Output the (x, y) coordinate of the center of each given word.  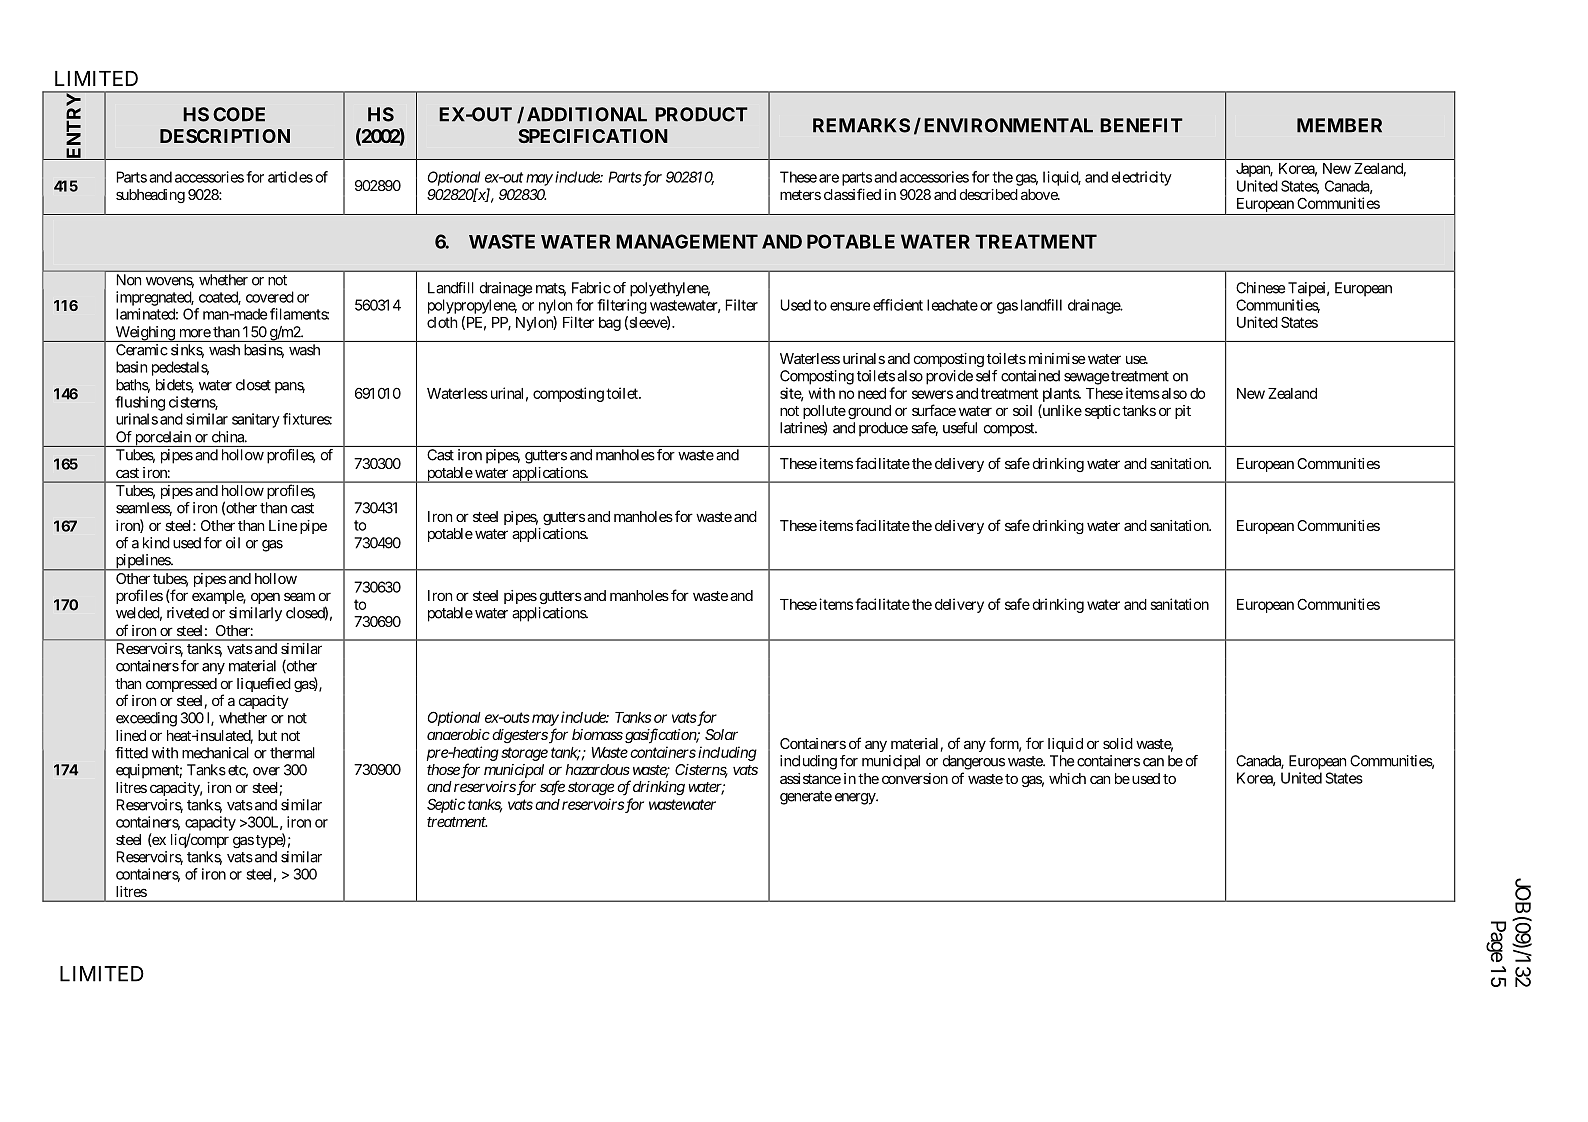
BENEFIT (1141, 125)
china (229, 437)
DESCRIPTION (225, 136)
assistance (810, 778)
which (1067, 778)
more (195, 333)
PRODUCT (701, 114)
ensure (850, 306)
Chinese (1260, 288)
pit (1183, 412)
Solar (721, 734)
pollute (824, 413)
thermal (292, 753)
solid (1118, 743)
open (265, 598)
